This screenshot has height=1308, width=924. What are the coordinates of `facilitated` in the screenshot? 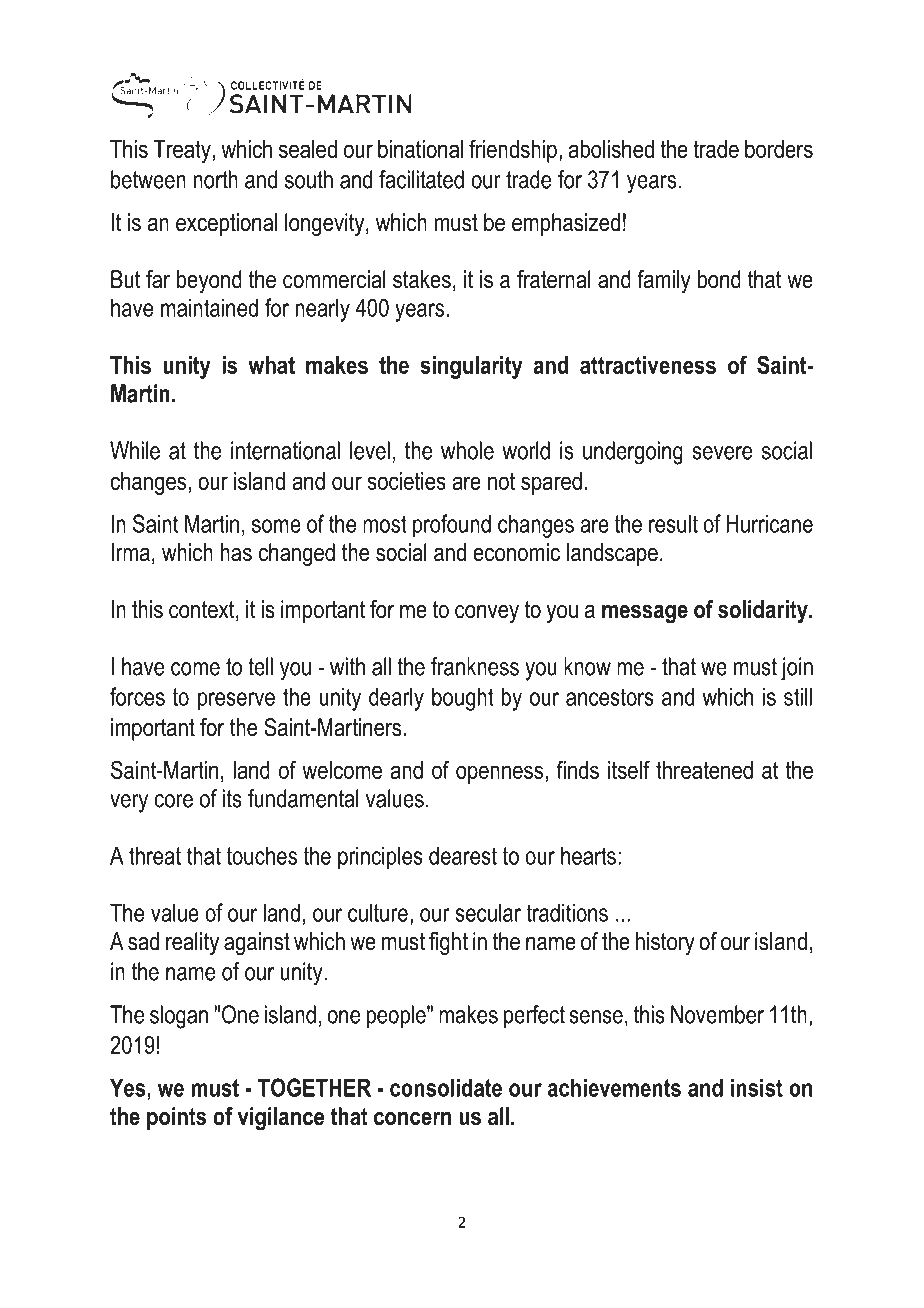 It's located at (421, 179).
